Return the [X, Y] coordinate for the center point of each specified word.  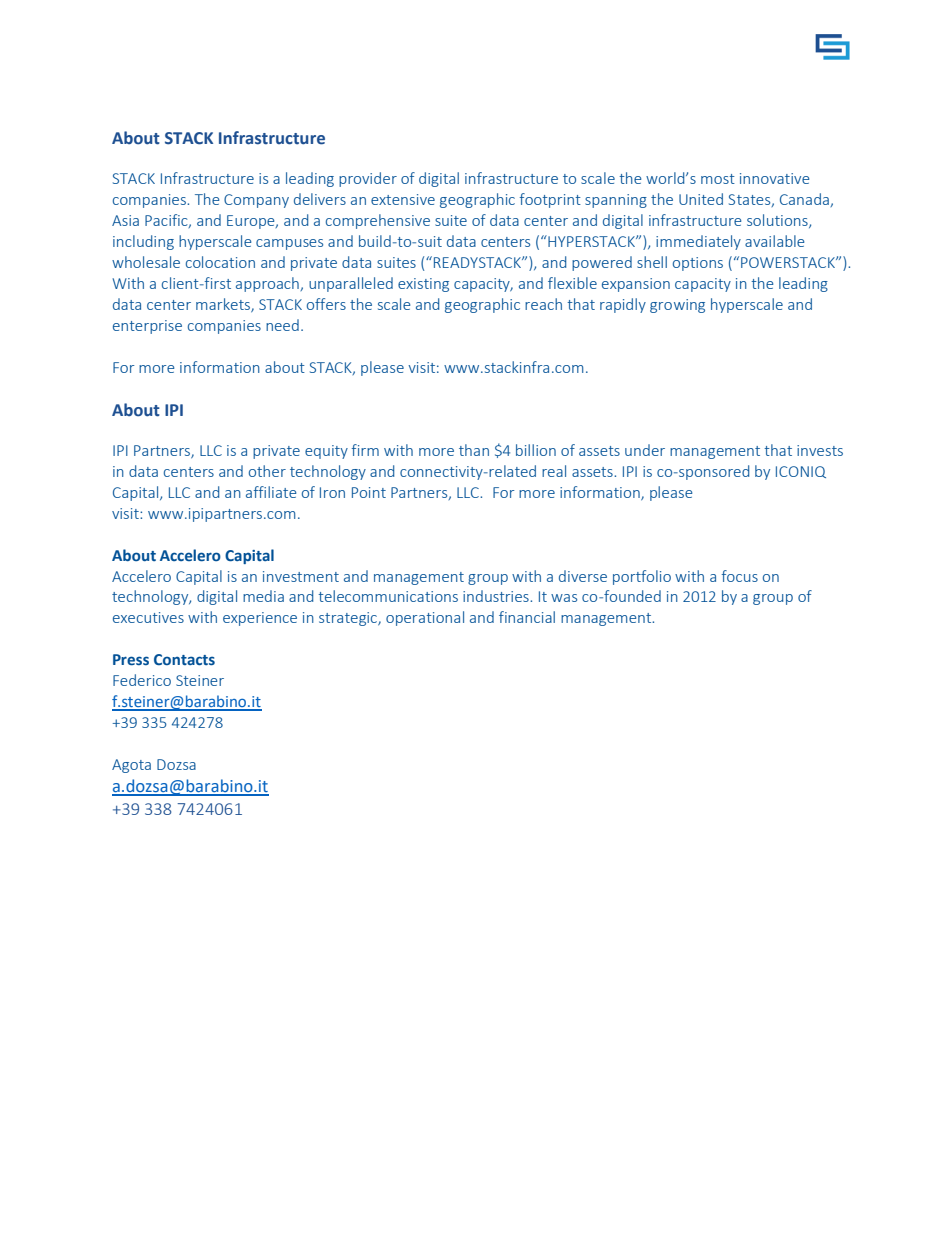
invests [820, 450]
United [701, 199]
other [267, 471]
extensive [403, 199]
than [474, 450]
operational [425, 618]
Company [256, 201]
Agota [131, 766]
